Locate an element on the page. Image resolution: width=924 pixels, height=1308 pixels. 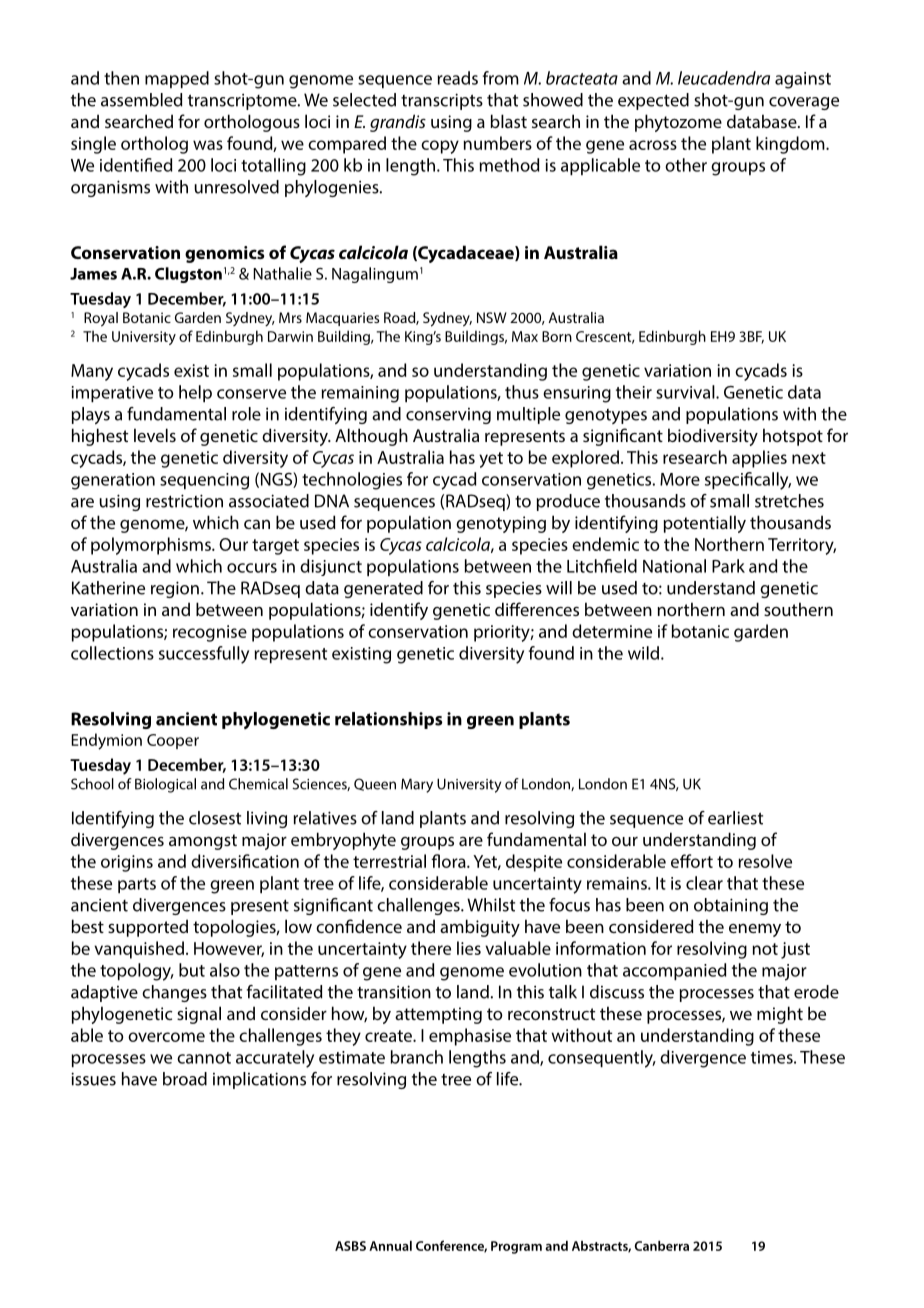
Annual is located at coordinates (390, 1246).
